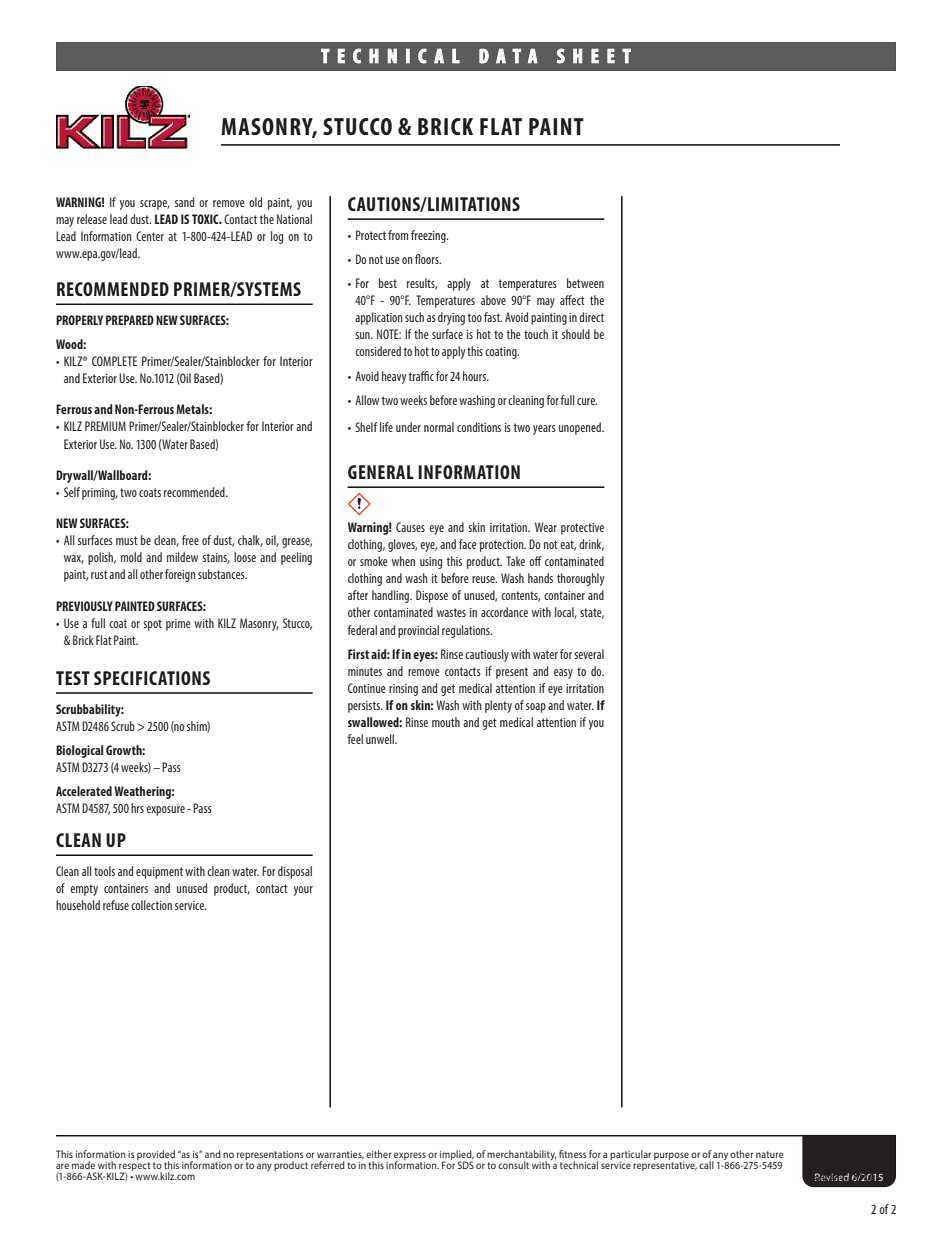  I want to click on unwell, so click(381, 739).
